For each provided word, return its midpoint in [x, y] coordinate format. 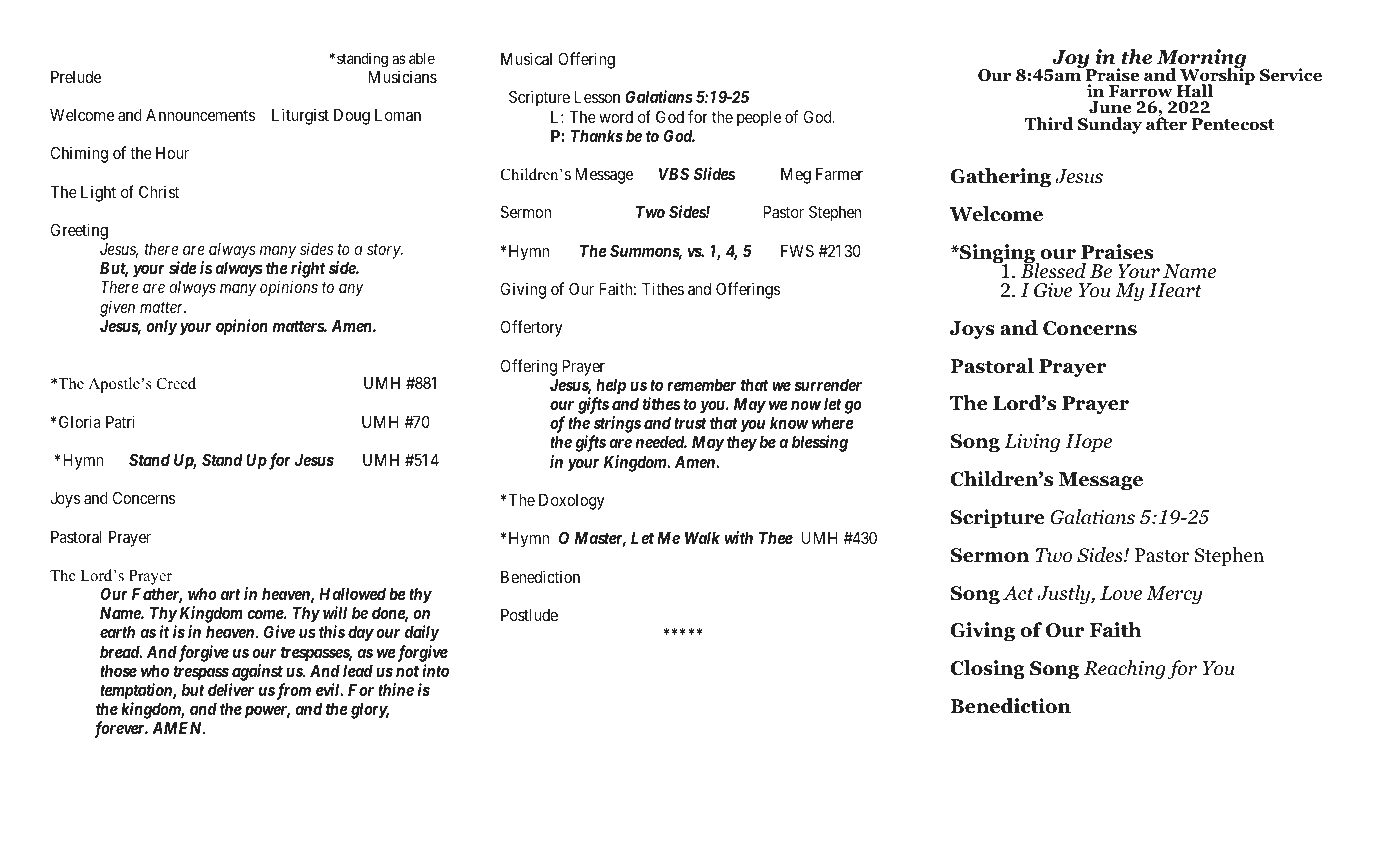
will [335, 612]
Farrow [1140, 91]
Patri [120, 421]
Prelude [76, 77]
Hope [1088, 443]
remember [701, 385]
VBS [674, 173]
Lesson [597, 97]
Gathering [1000, 178]
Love [1121, 593]
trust [690, 423]
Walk [702, 538]
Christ [159, 191]
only [161, 328]
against [257, 672]
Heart [1175, 290]
